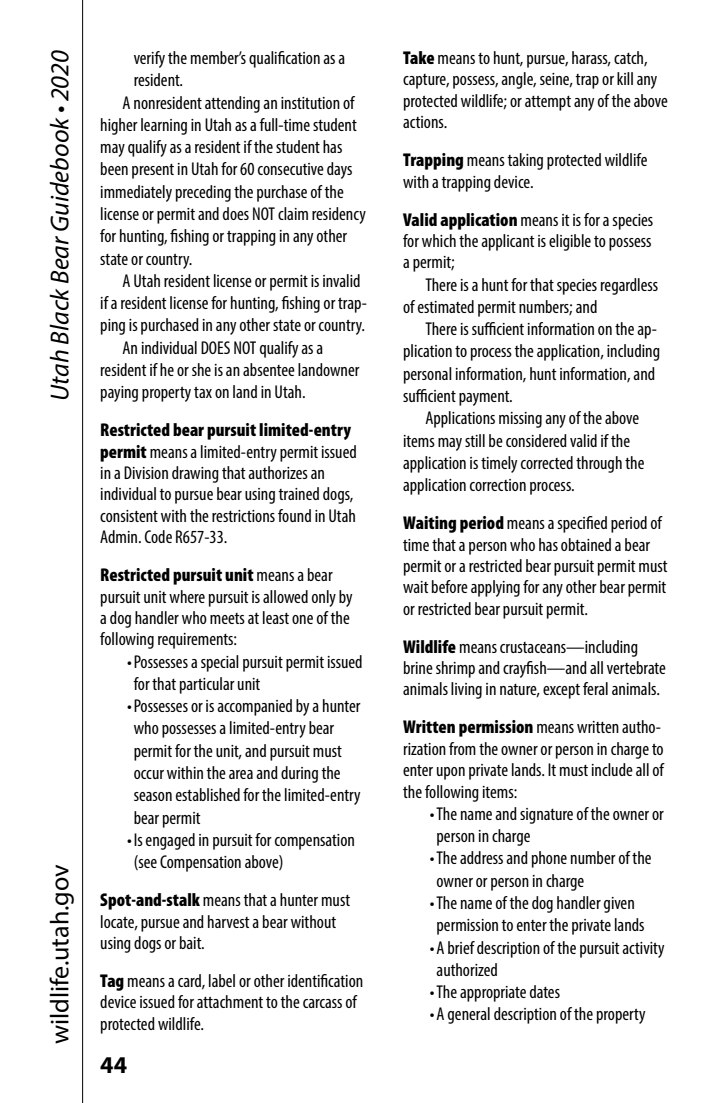 The image size is (702, 1103). What do you see at coordinates (418, 57) in the screenshot?
I see `Take` at bounding box center [418, 57].
